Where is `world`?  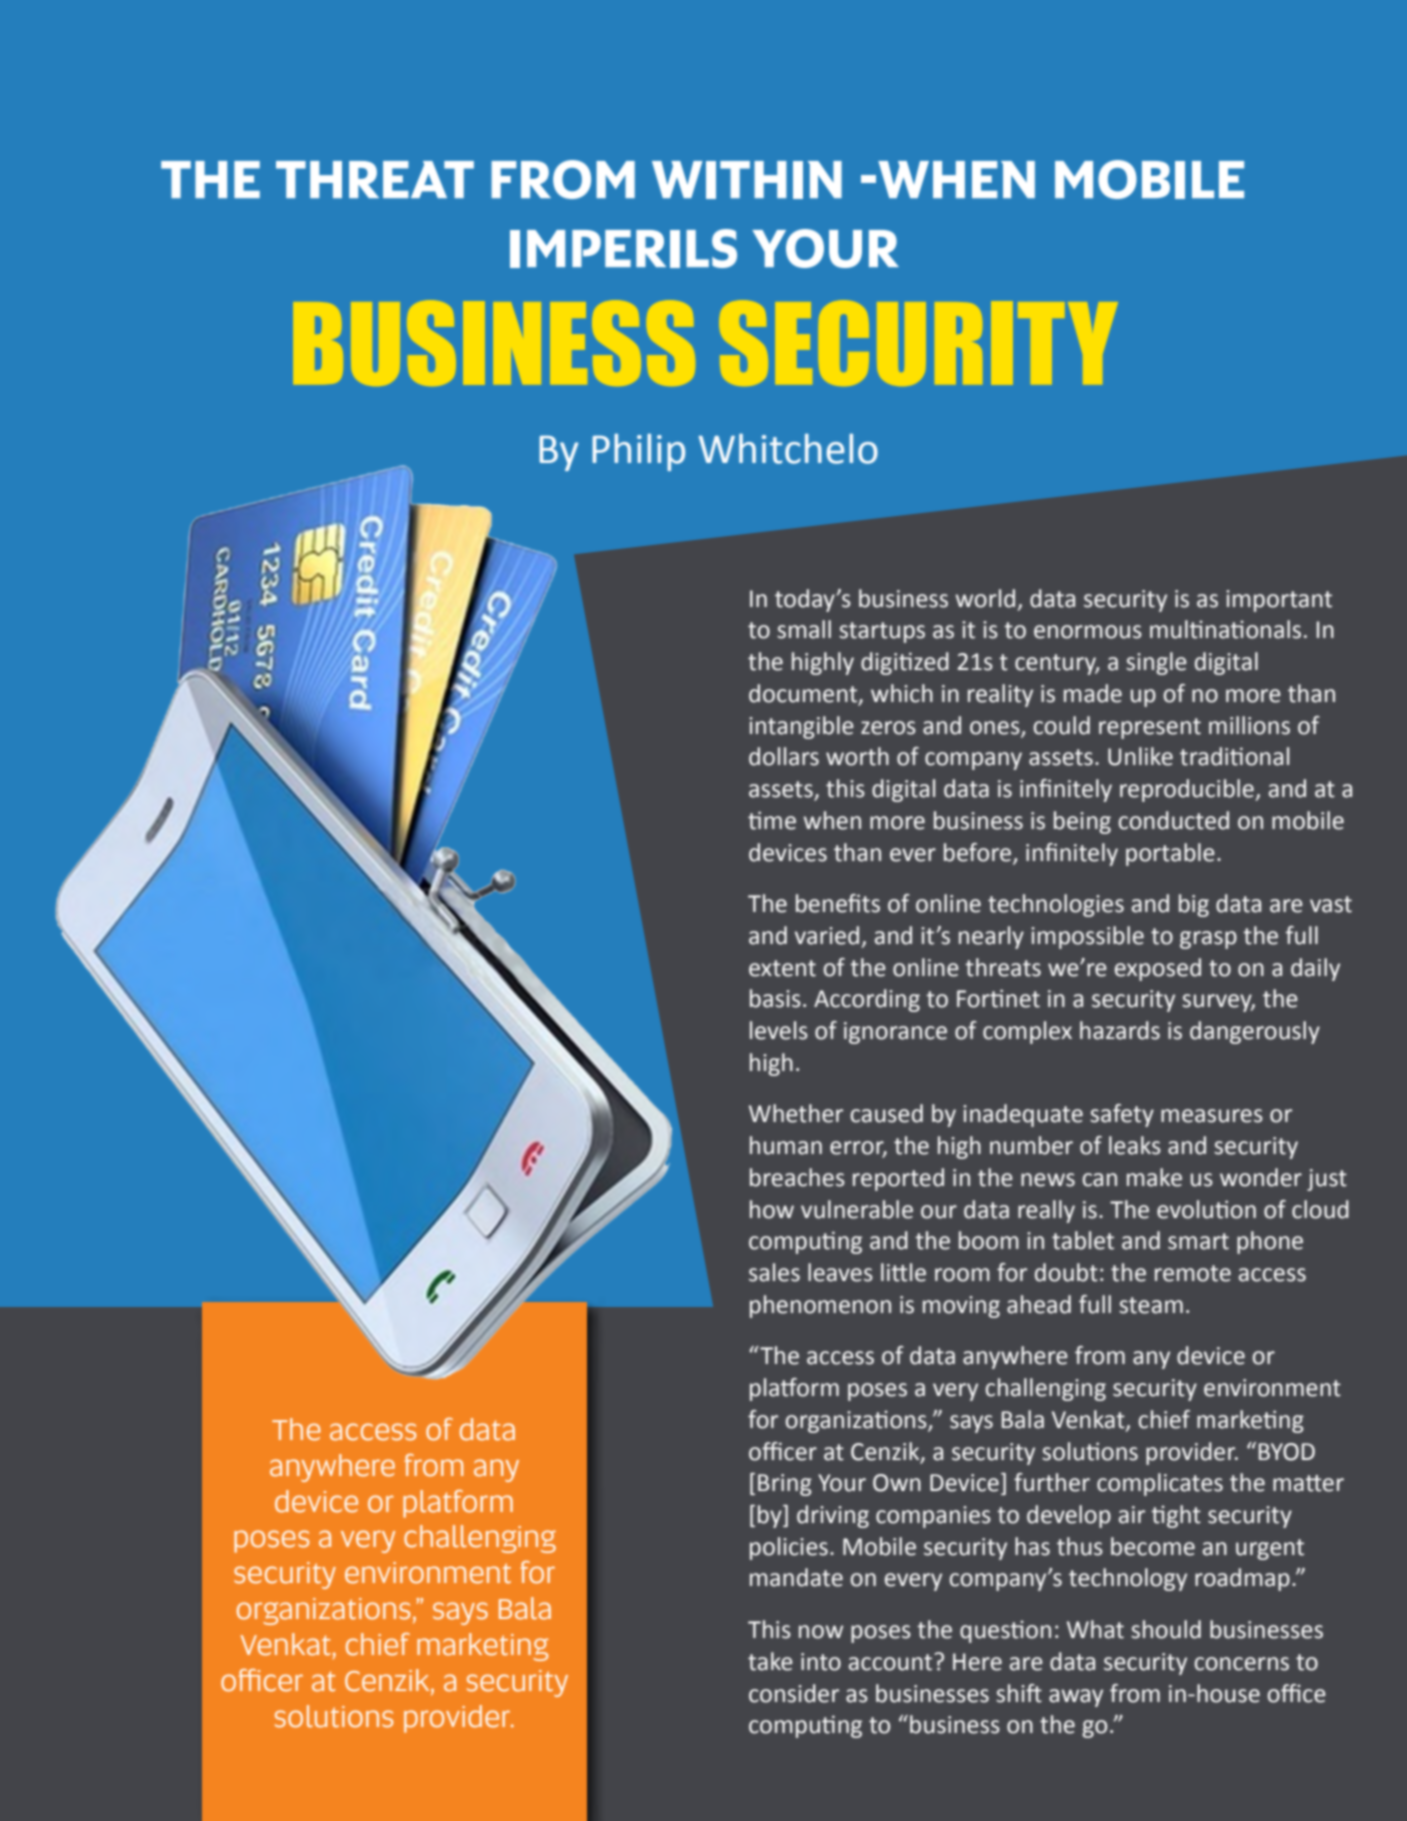
world is located at coordinates (985, 598).
